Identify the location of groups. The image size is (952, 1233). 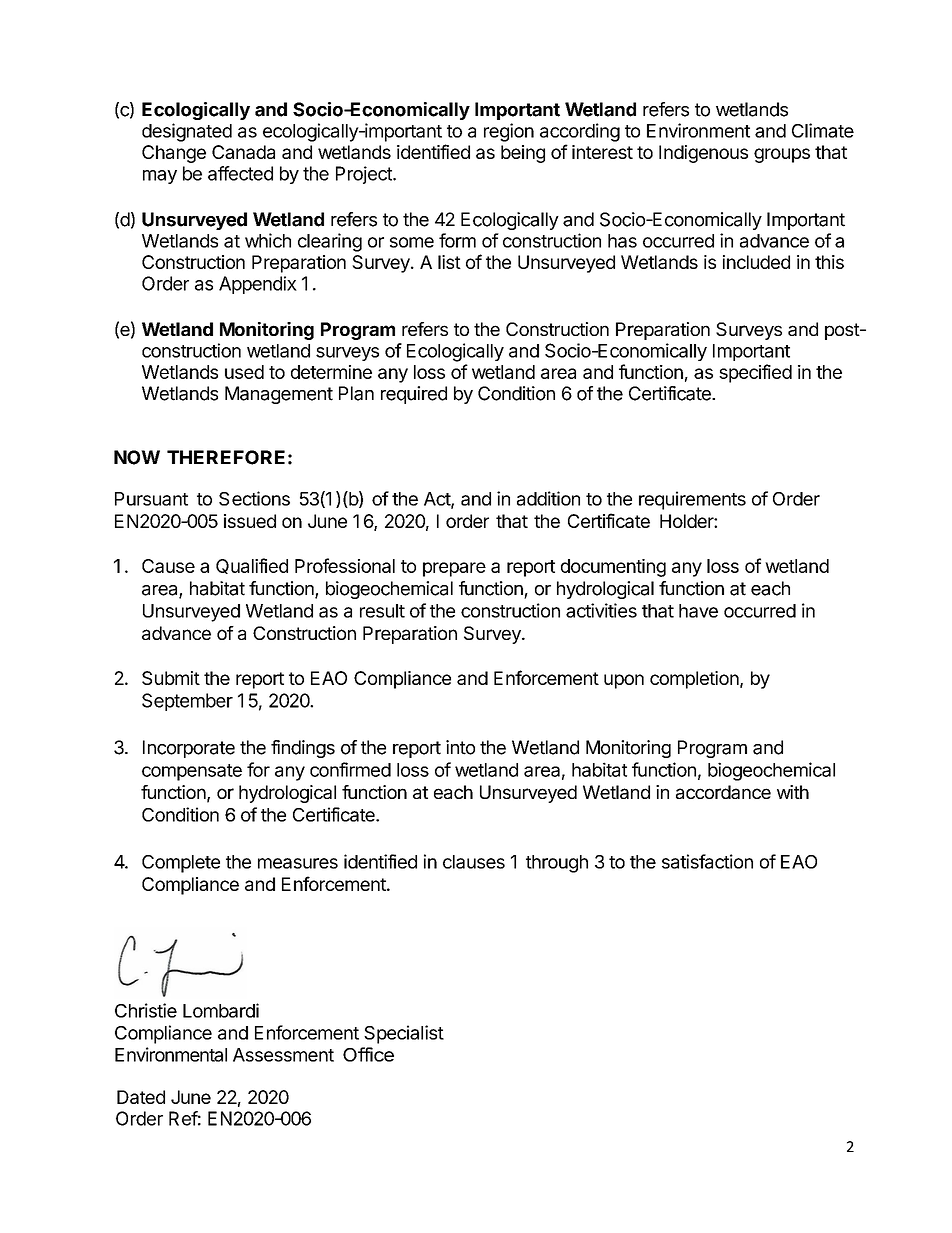
(782, 155).
